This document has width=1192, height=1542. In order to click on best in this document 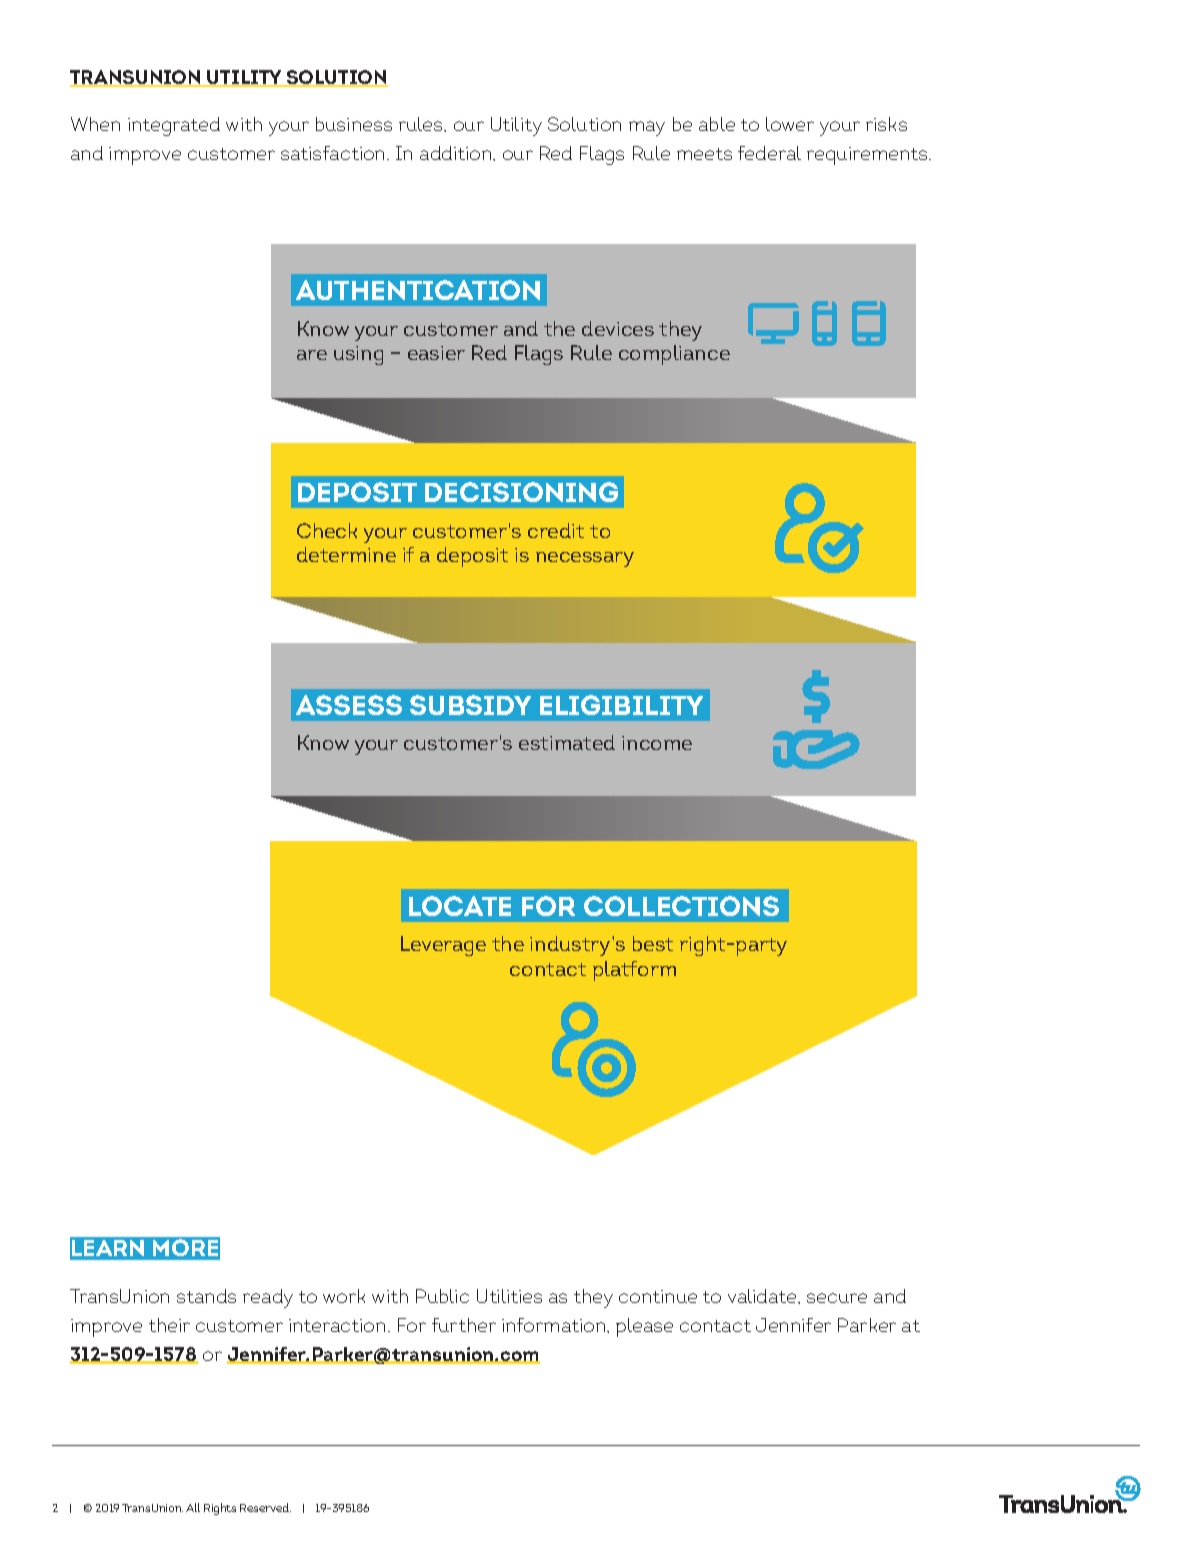, I will do `click(653, 943)`.
